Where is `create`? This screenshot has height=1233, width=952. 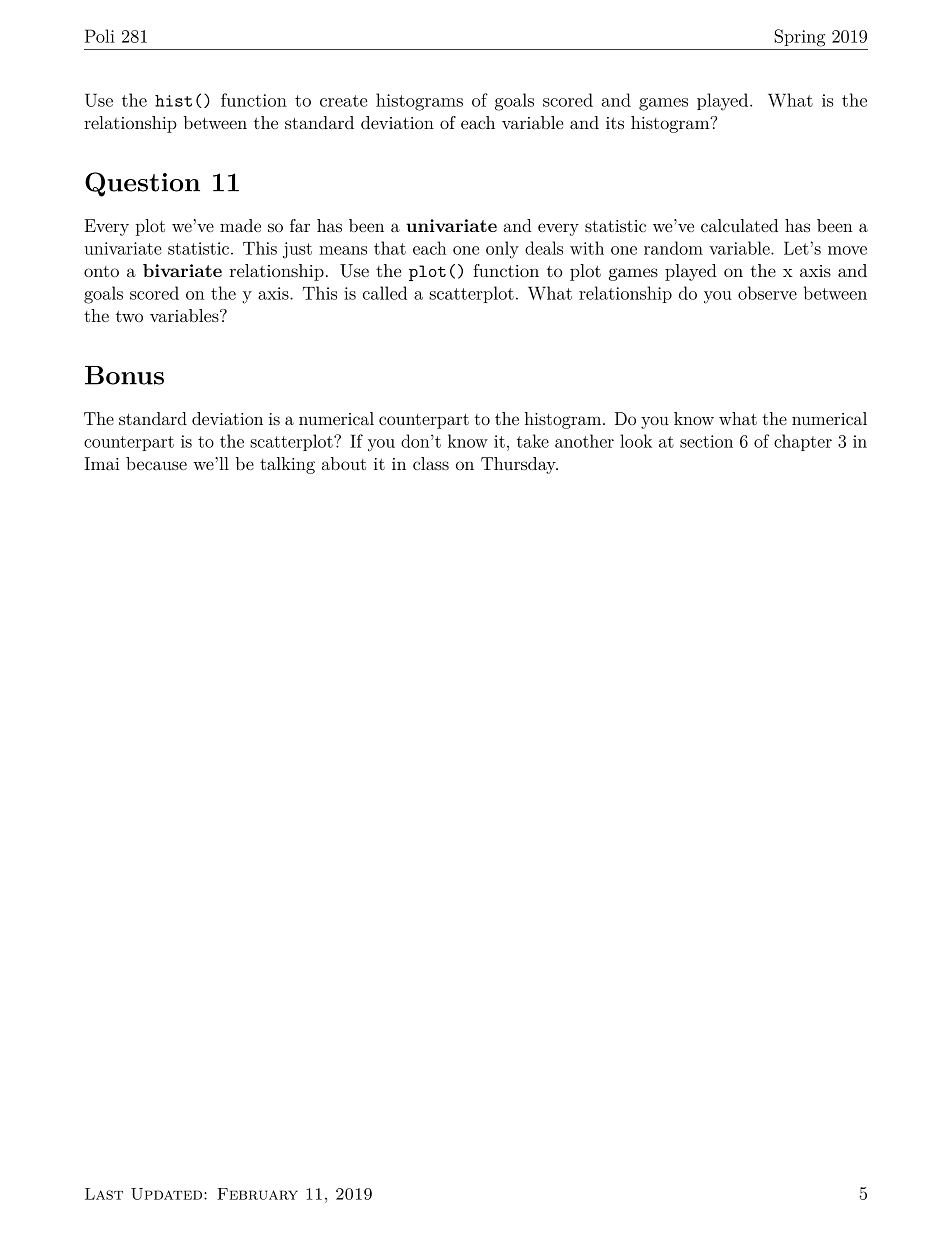
create is located at coordinates (344, 101).
